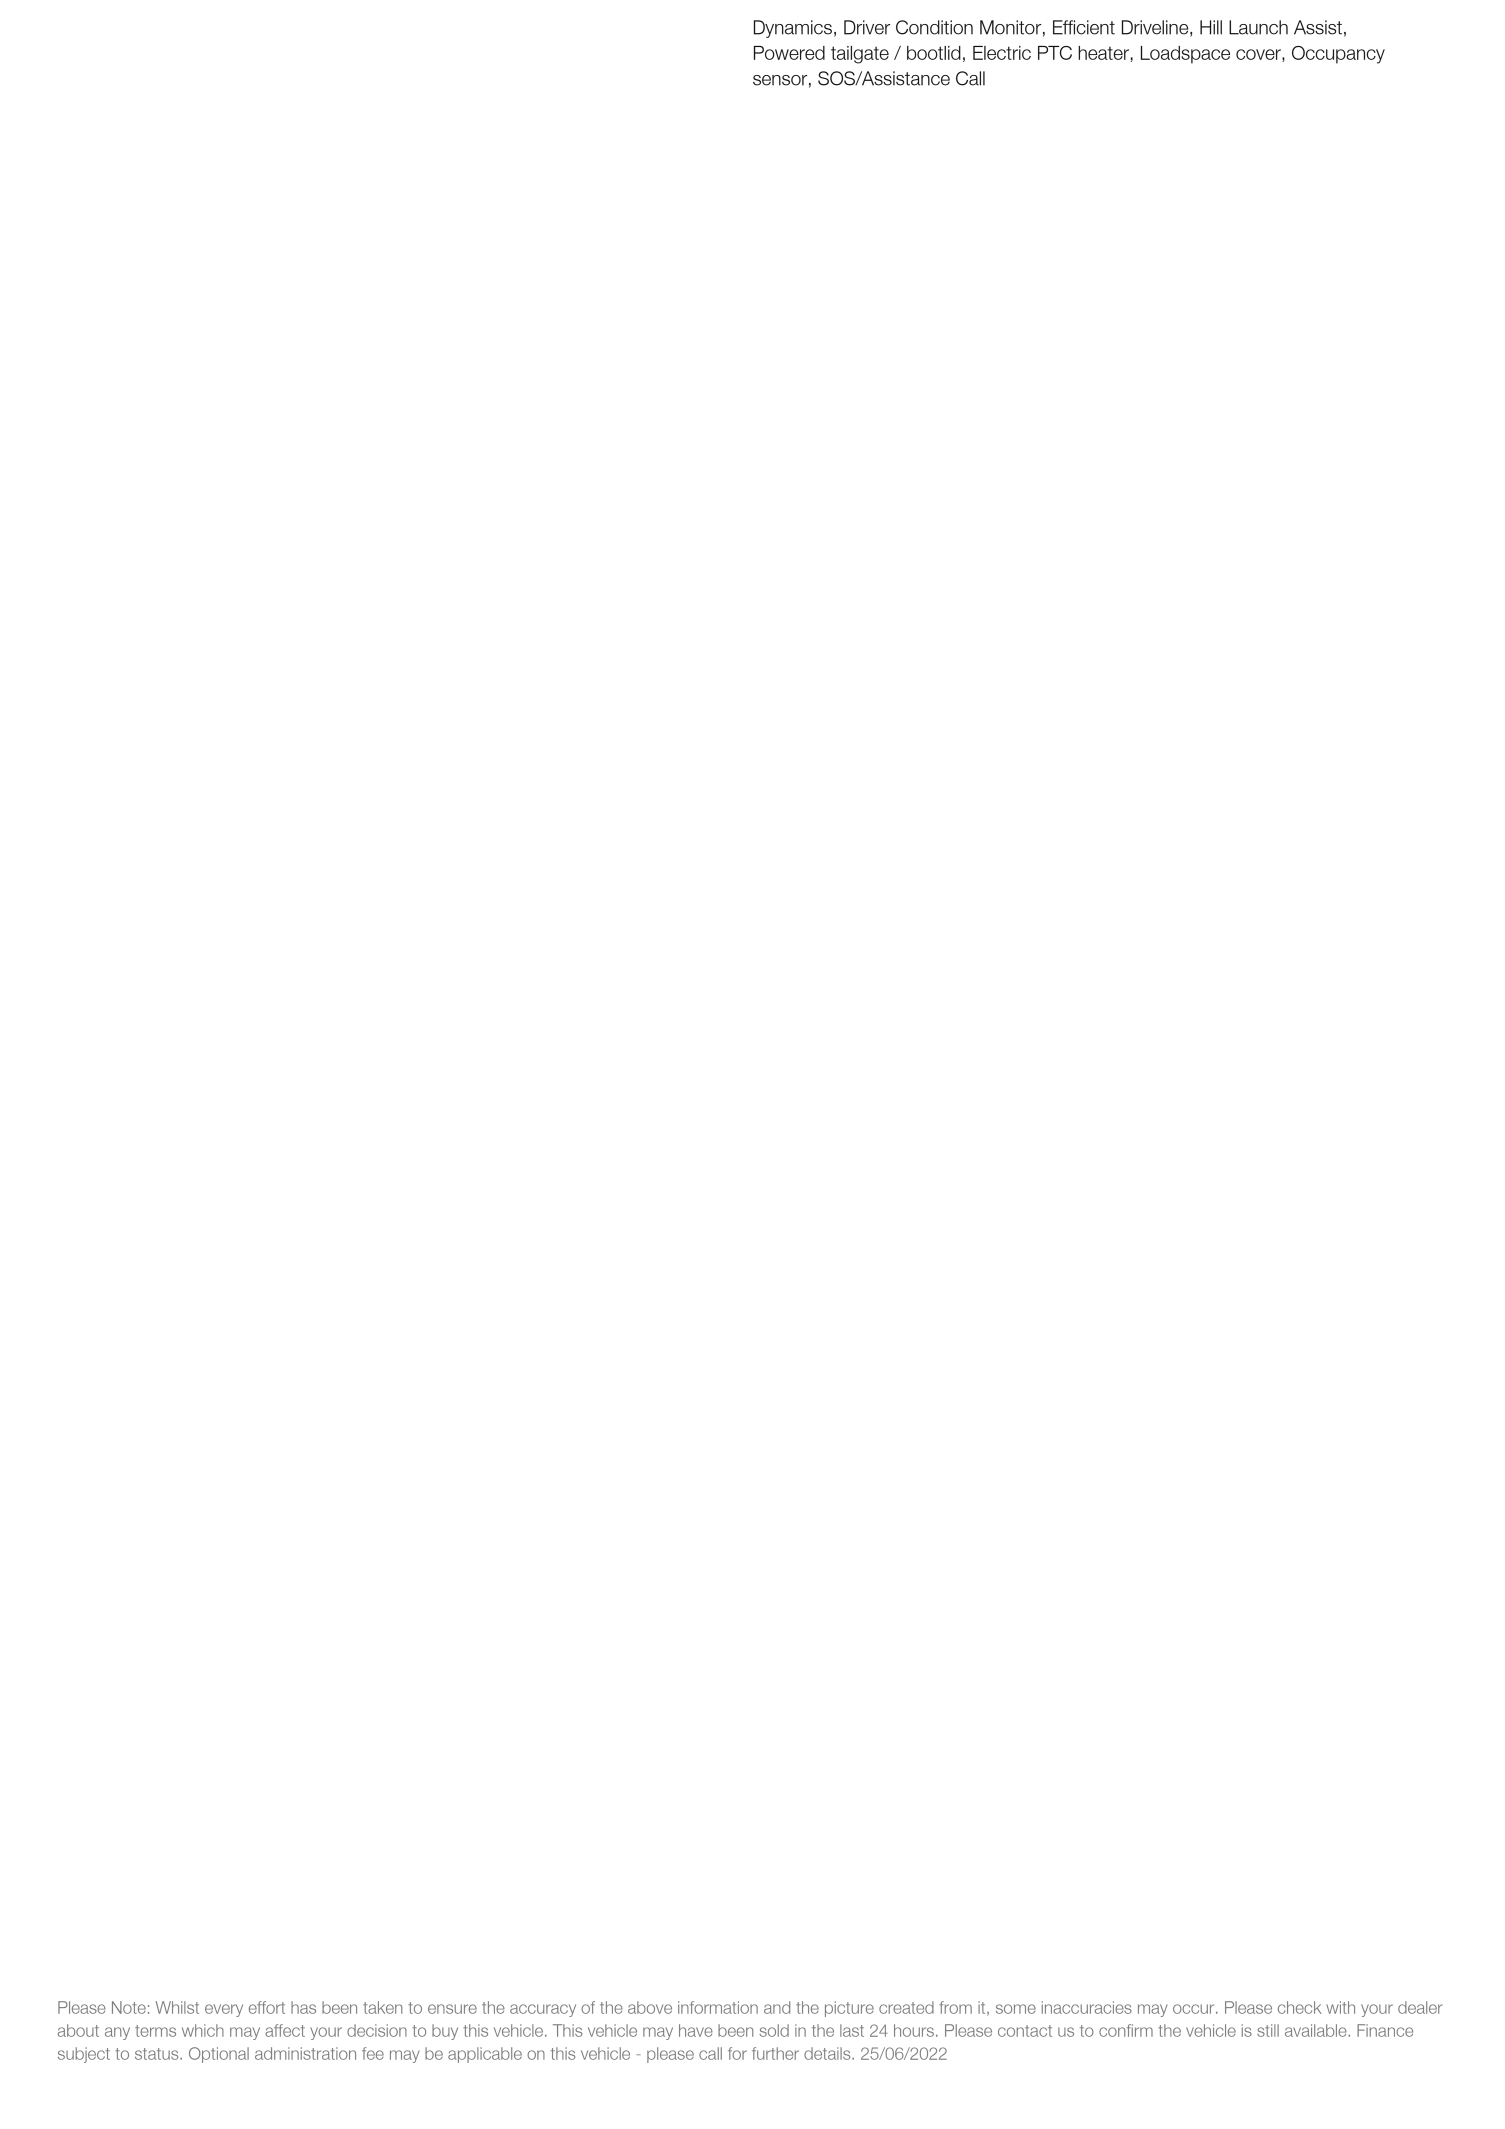  I want to click on and, so click(777, 2007).
